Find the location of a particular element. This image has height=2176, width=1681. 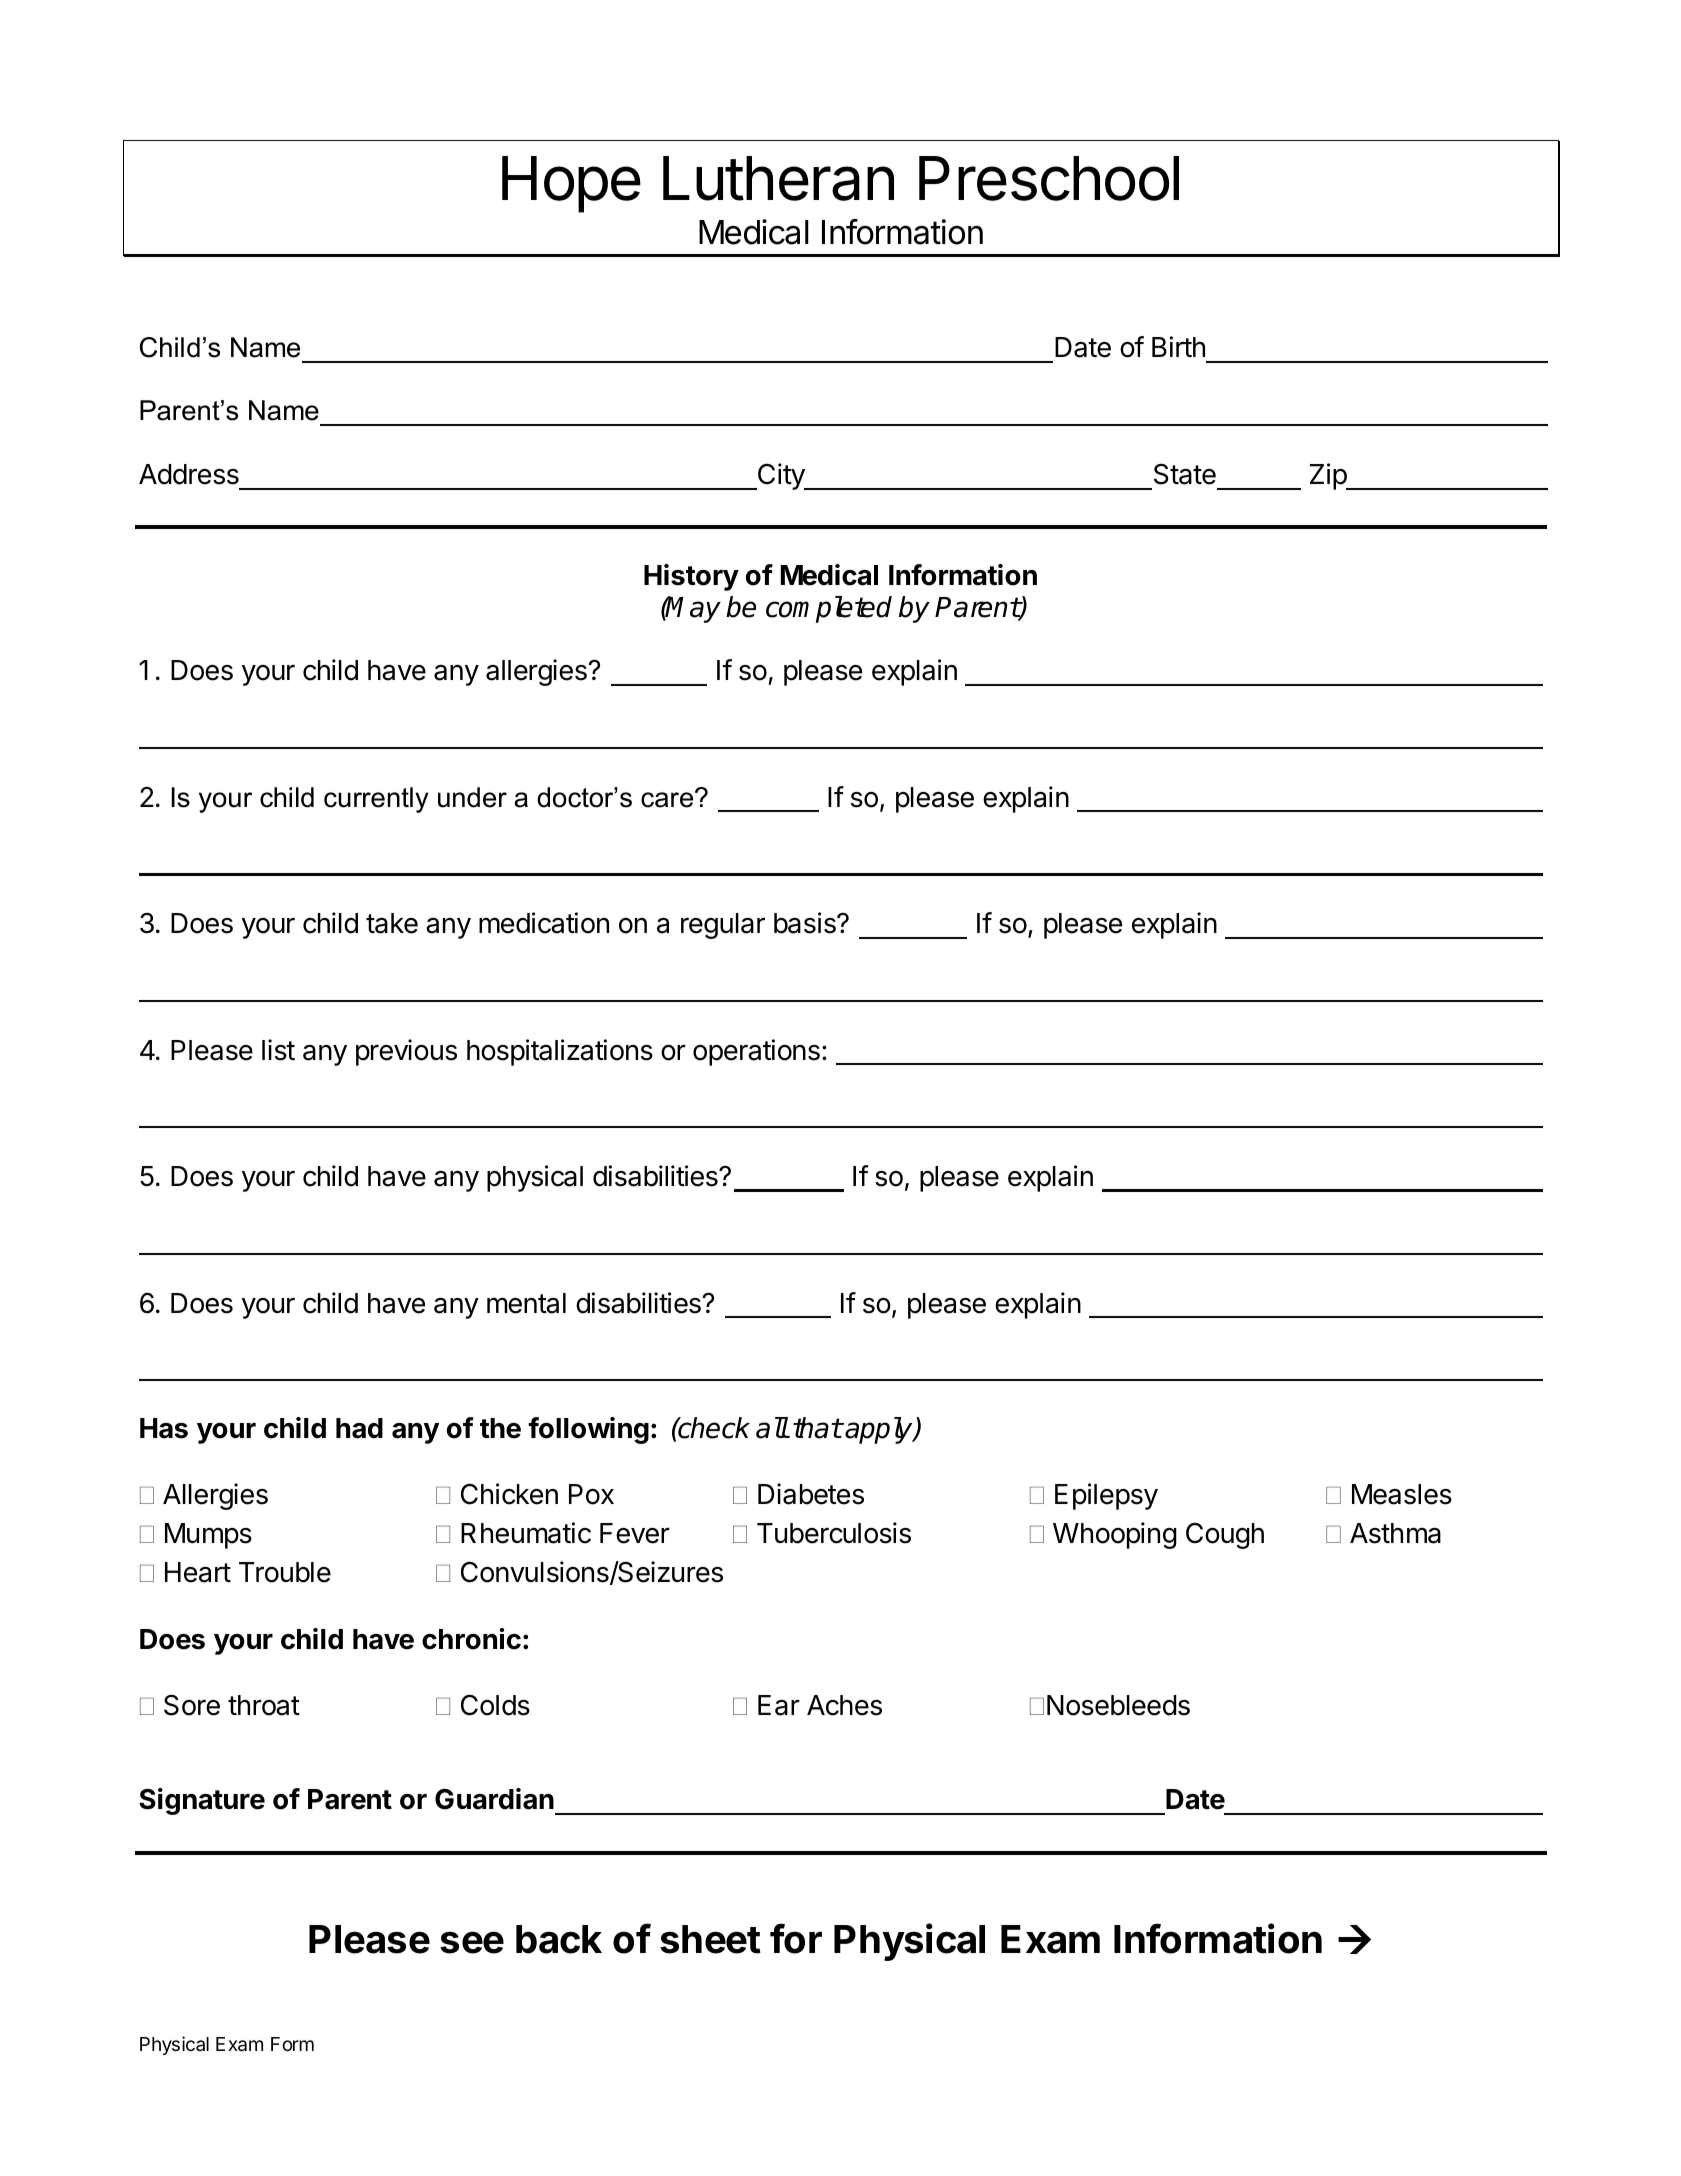

Hope is located at coordinates (571, 184).
